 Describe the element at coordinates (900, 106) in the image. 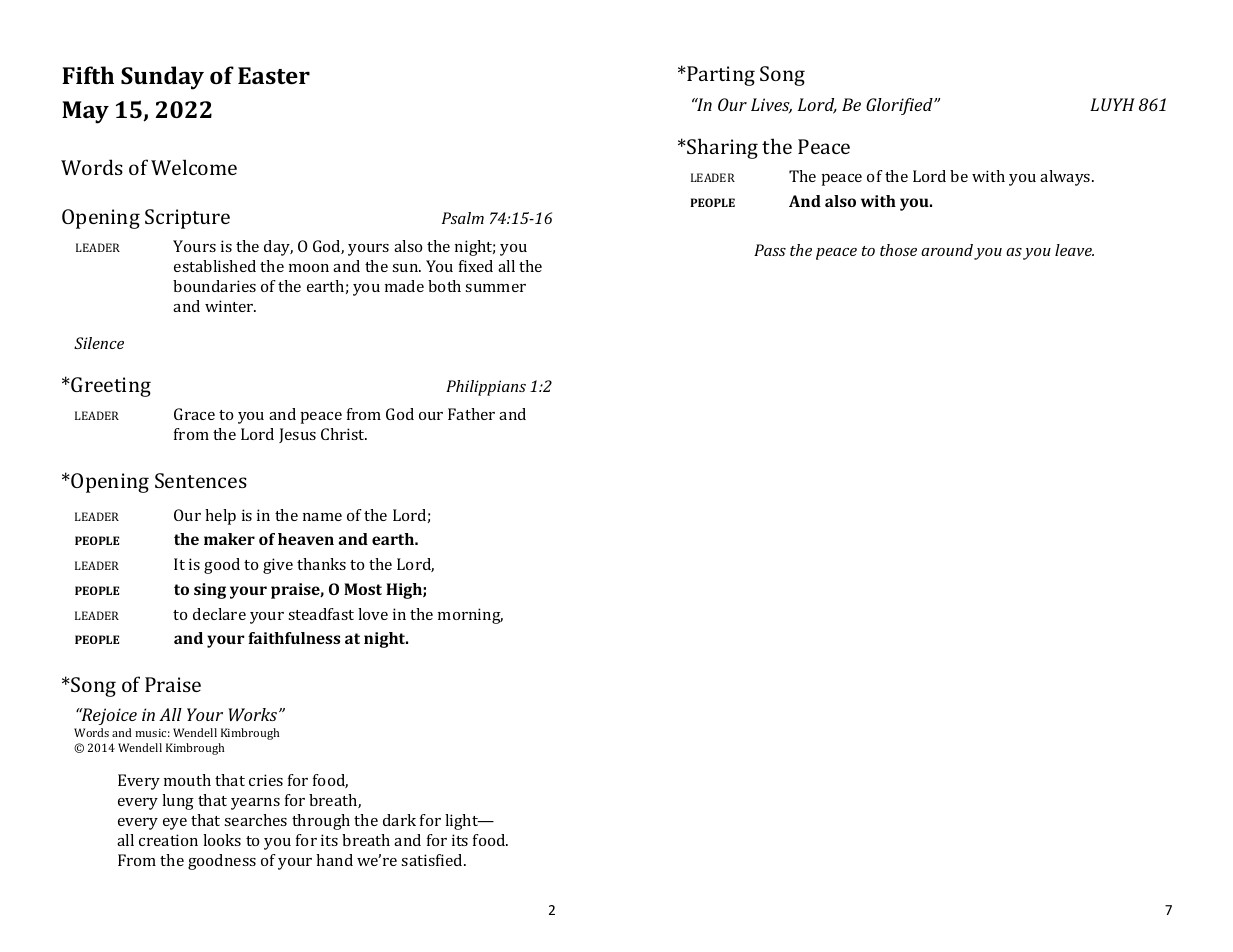

I see `Glorified` at that location.
